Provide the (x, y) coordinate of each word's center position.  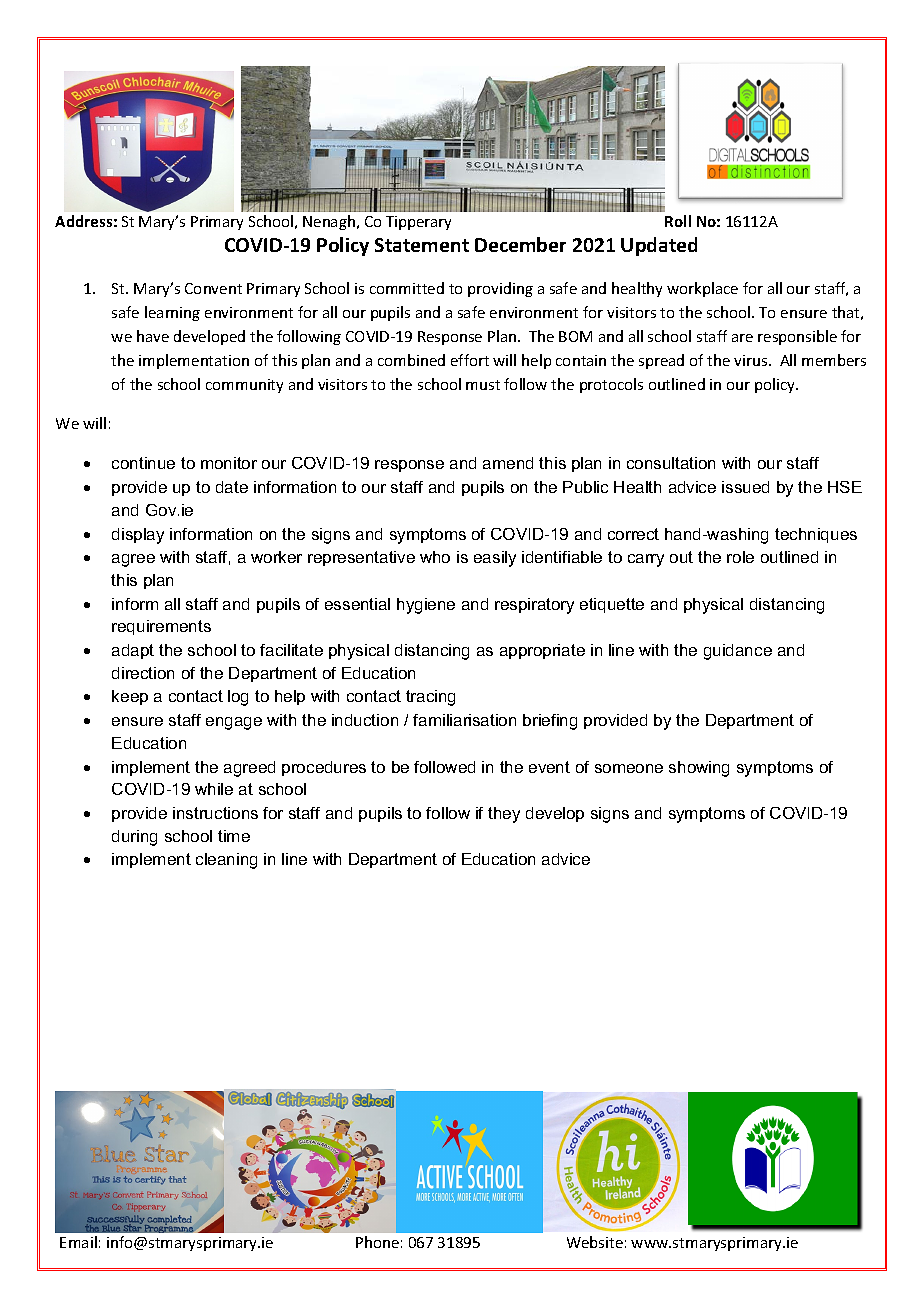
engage (234, 723)
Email (78, 1242)
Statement (422, 245)
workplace (702, 289)
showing (699, 769)
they (504, 815)
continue (143, 463)
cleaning (226, 861)
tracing (430, 698)
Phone (377, 1242)
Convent (213, 288)
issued (745, 487)
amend (508, 463)
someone (629, 768)
